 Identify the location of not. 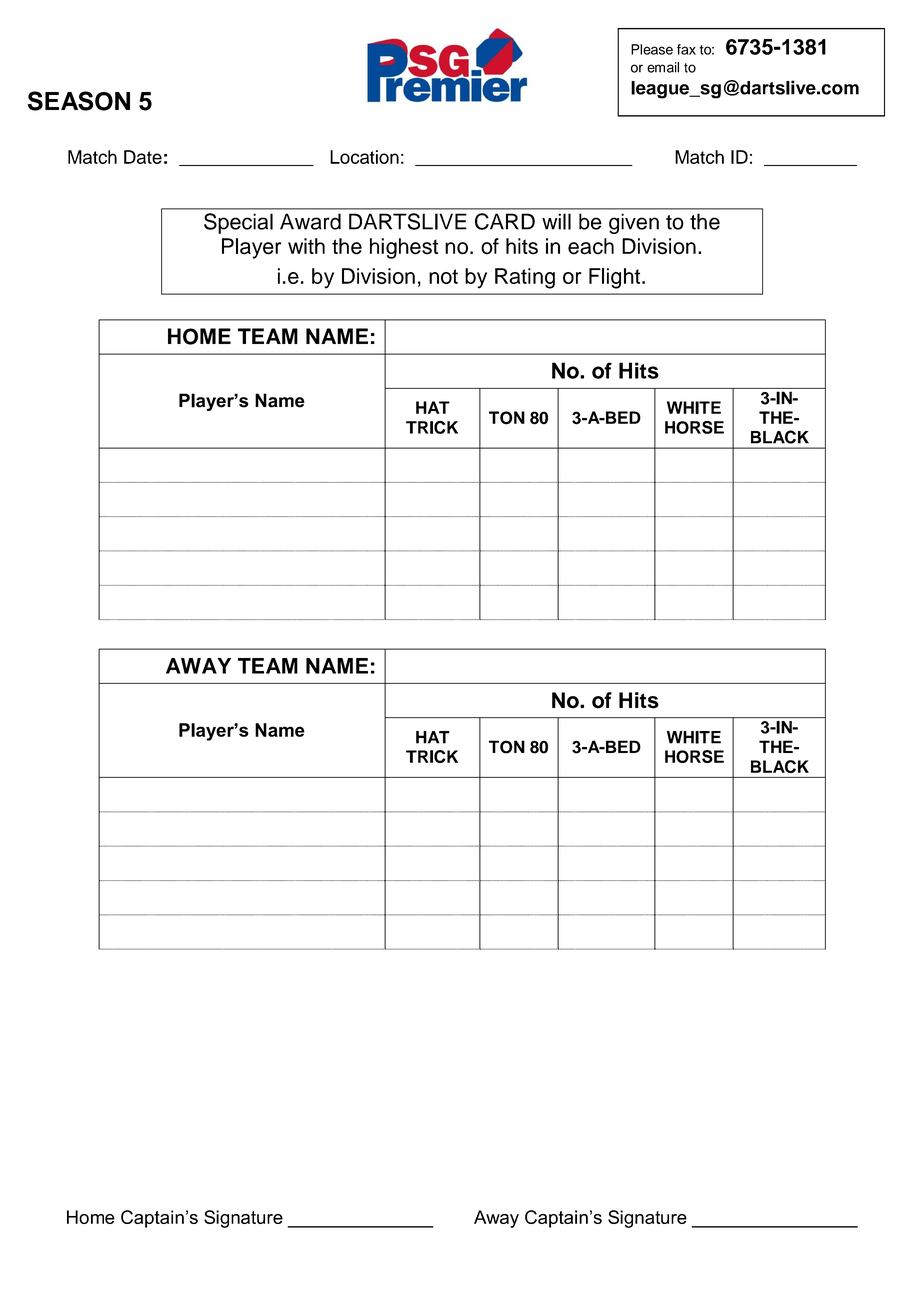
(443, 276).
